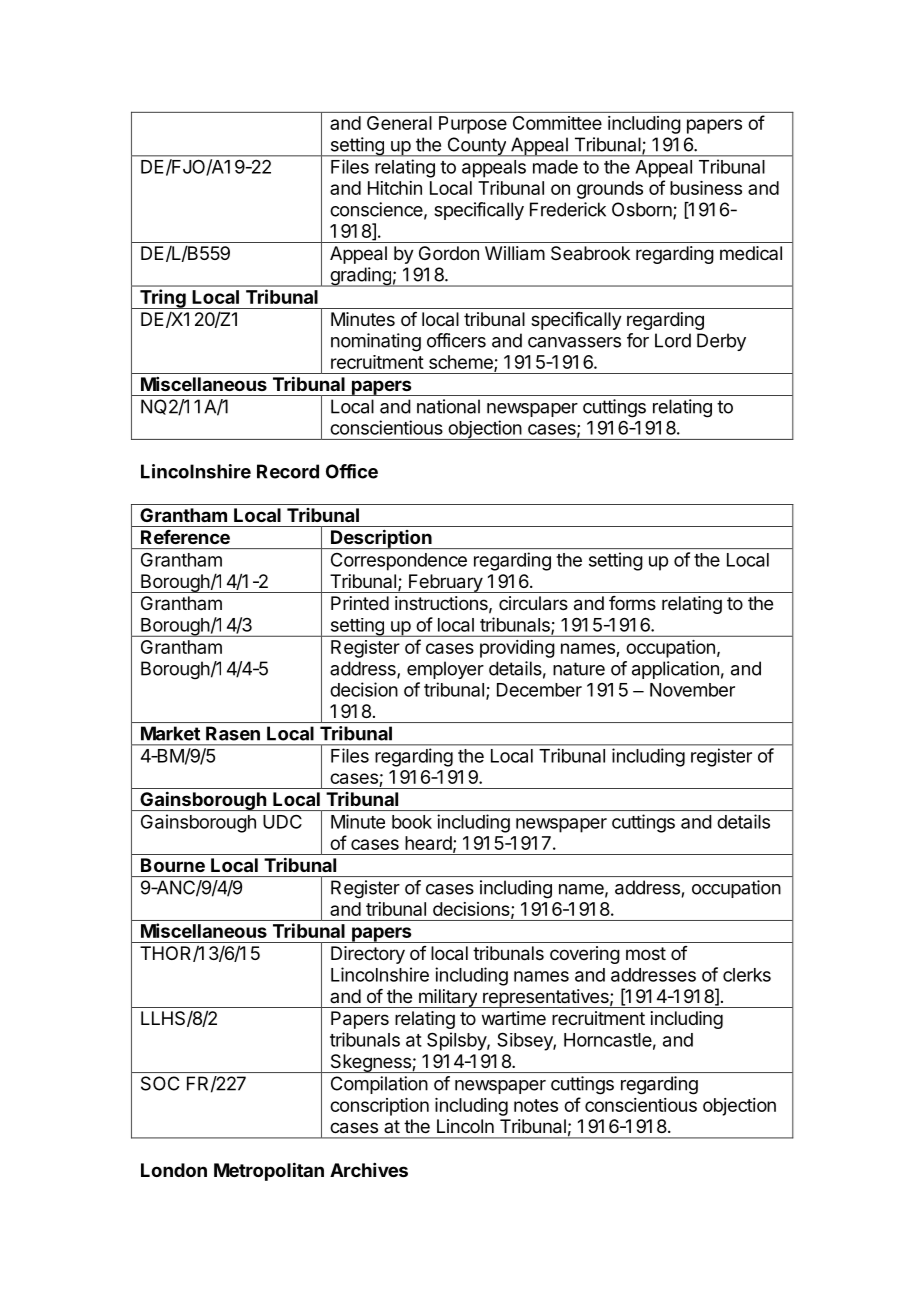 This screenshot has width=924, height=1308. Describe the element at coordinates (288, 471) in the screenshot. I see `Record` at that location.
